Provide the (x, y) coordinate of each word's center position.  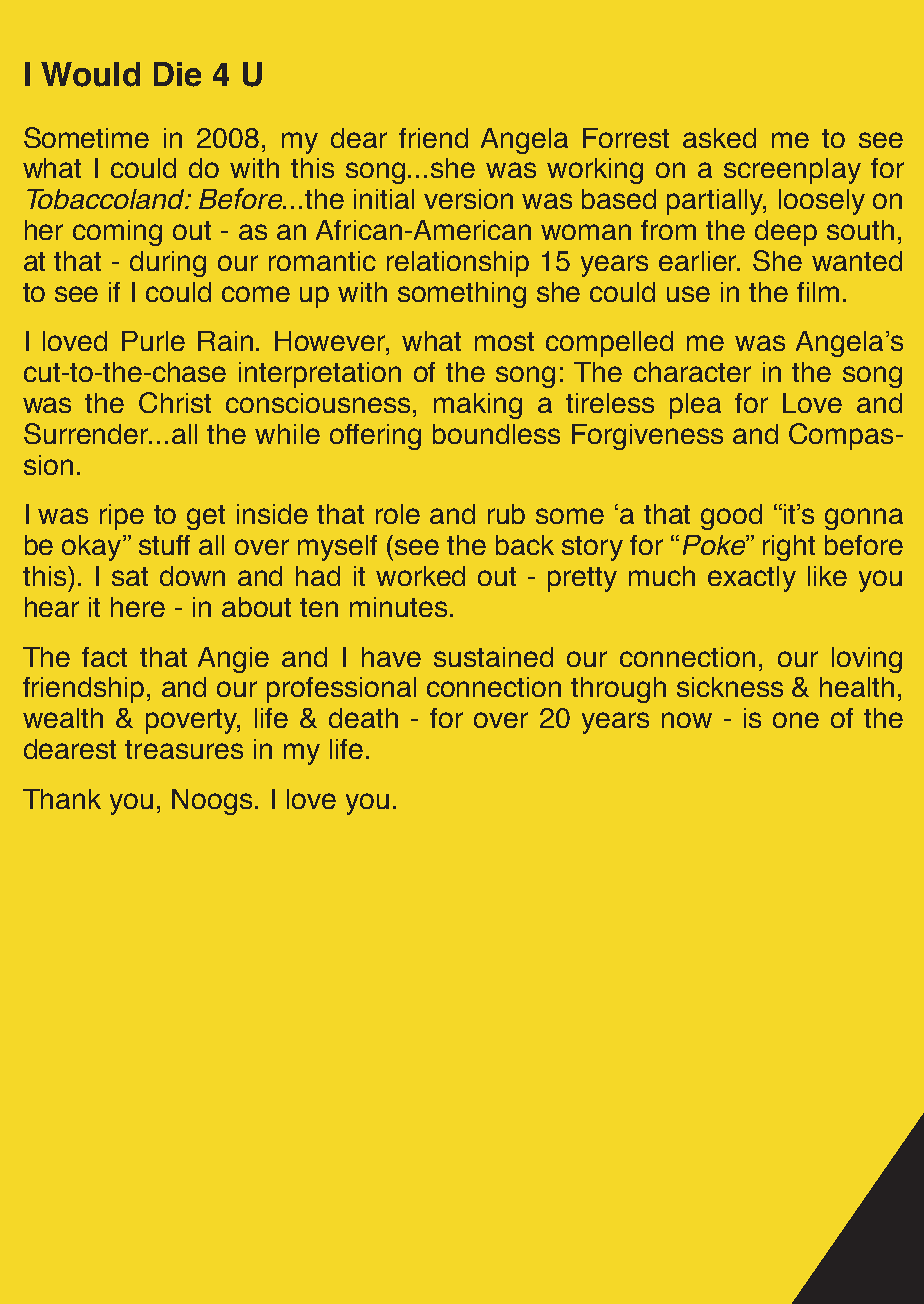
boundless (496, 434)
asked (719, 138)
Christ (175, 402)
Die (177, 74)
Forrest (626, 138)
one (796, 720)
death (363, 718)
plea (695, 406)
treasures (184, 749)
